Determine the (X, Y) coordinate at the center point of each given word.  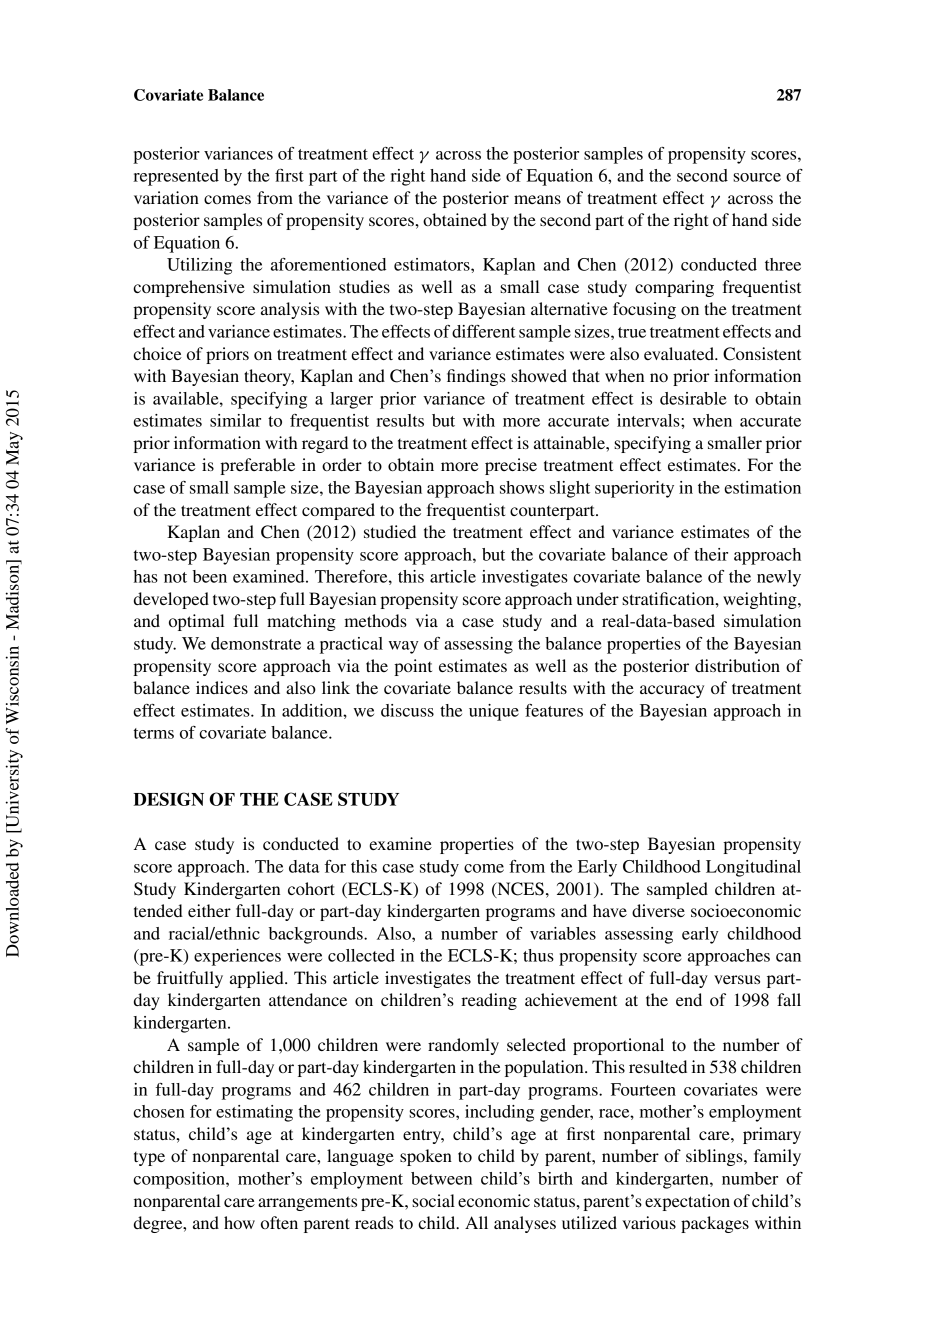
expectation (687, 1202)
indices (222, 687)
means (537, 199)
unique (494, 712)
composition (180, 1180)
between (441, 1178)
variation (166, 197)
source (757, 177)
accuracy (672, 691)
